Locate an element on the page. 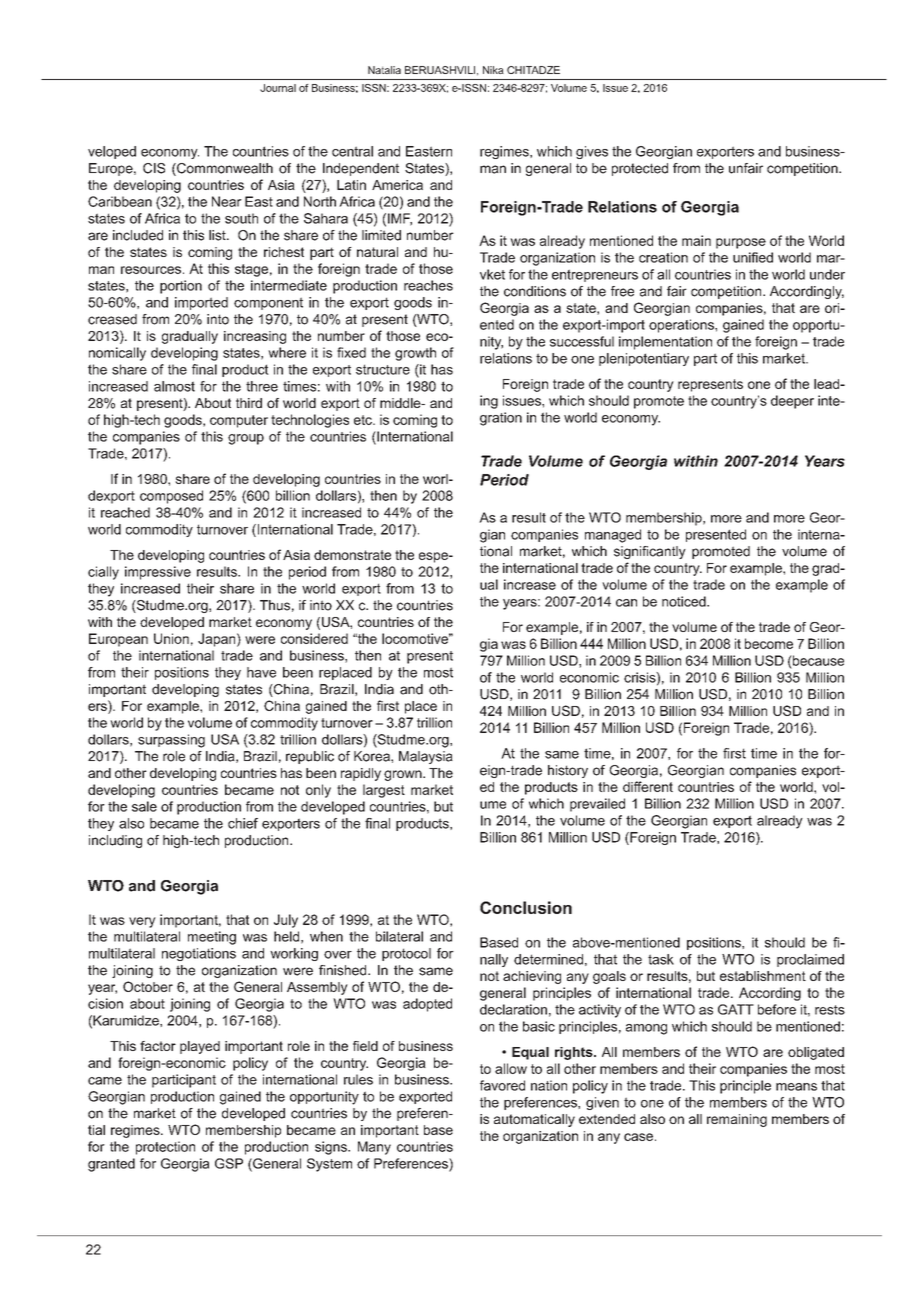 This image has width=924, height=1308. Journal is located at coordinates (278, 88).
